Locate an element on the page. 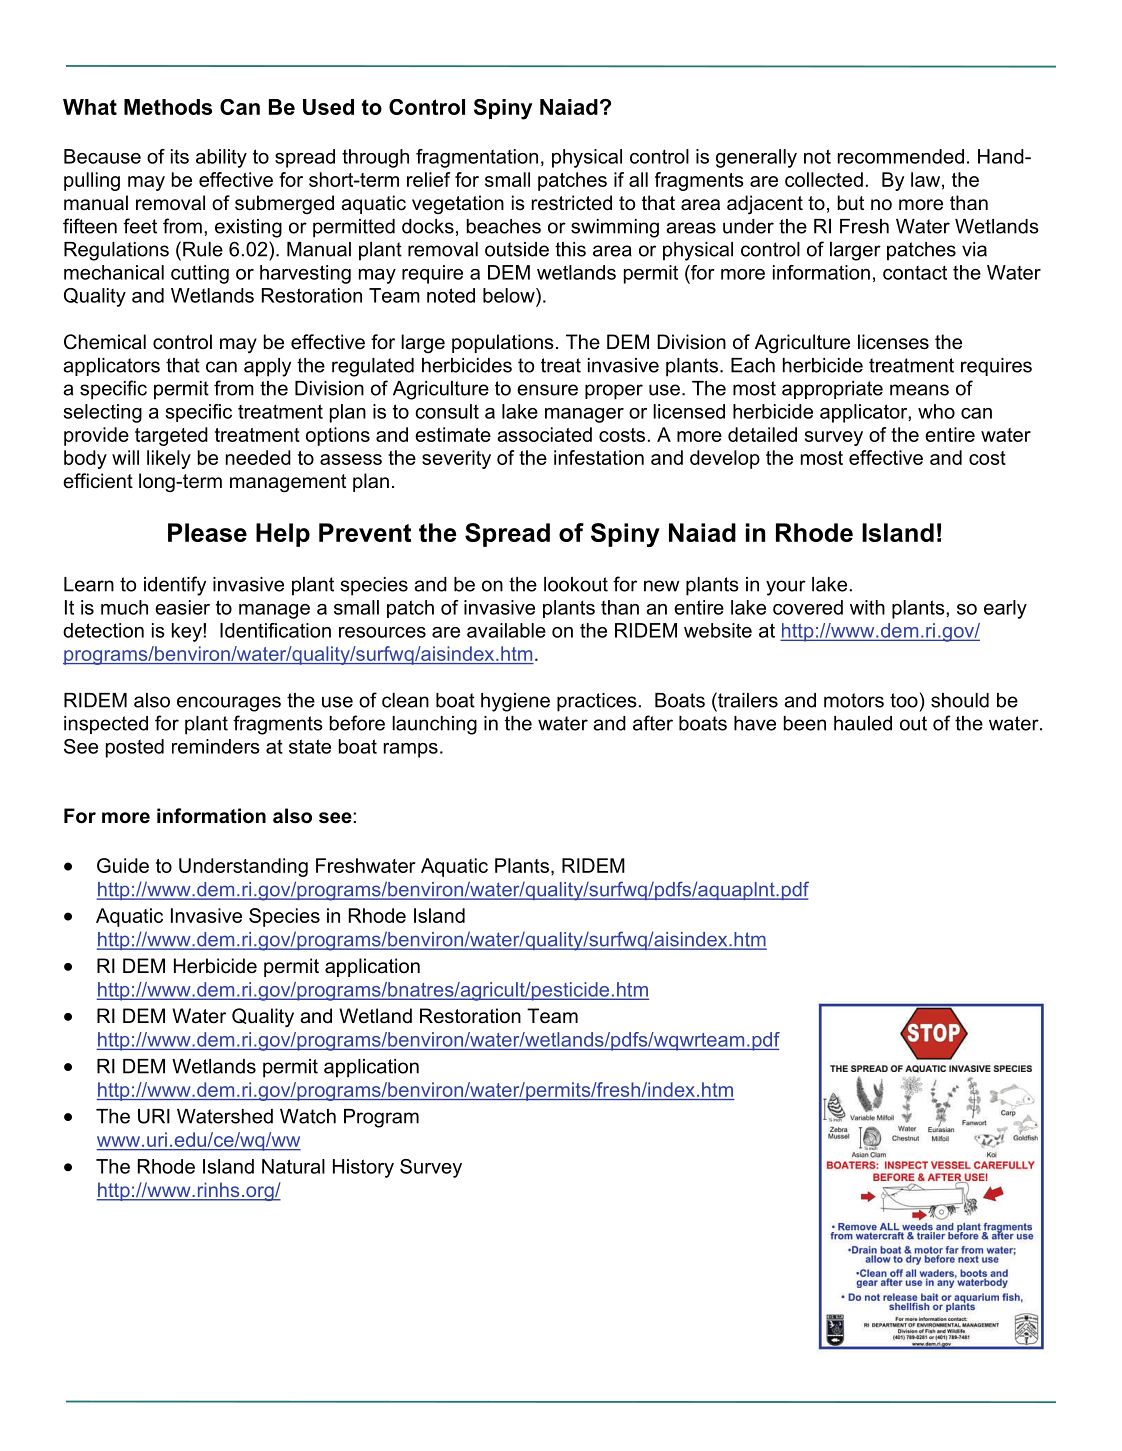  with is located at coordinates (867, 607).
